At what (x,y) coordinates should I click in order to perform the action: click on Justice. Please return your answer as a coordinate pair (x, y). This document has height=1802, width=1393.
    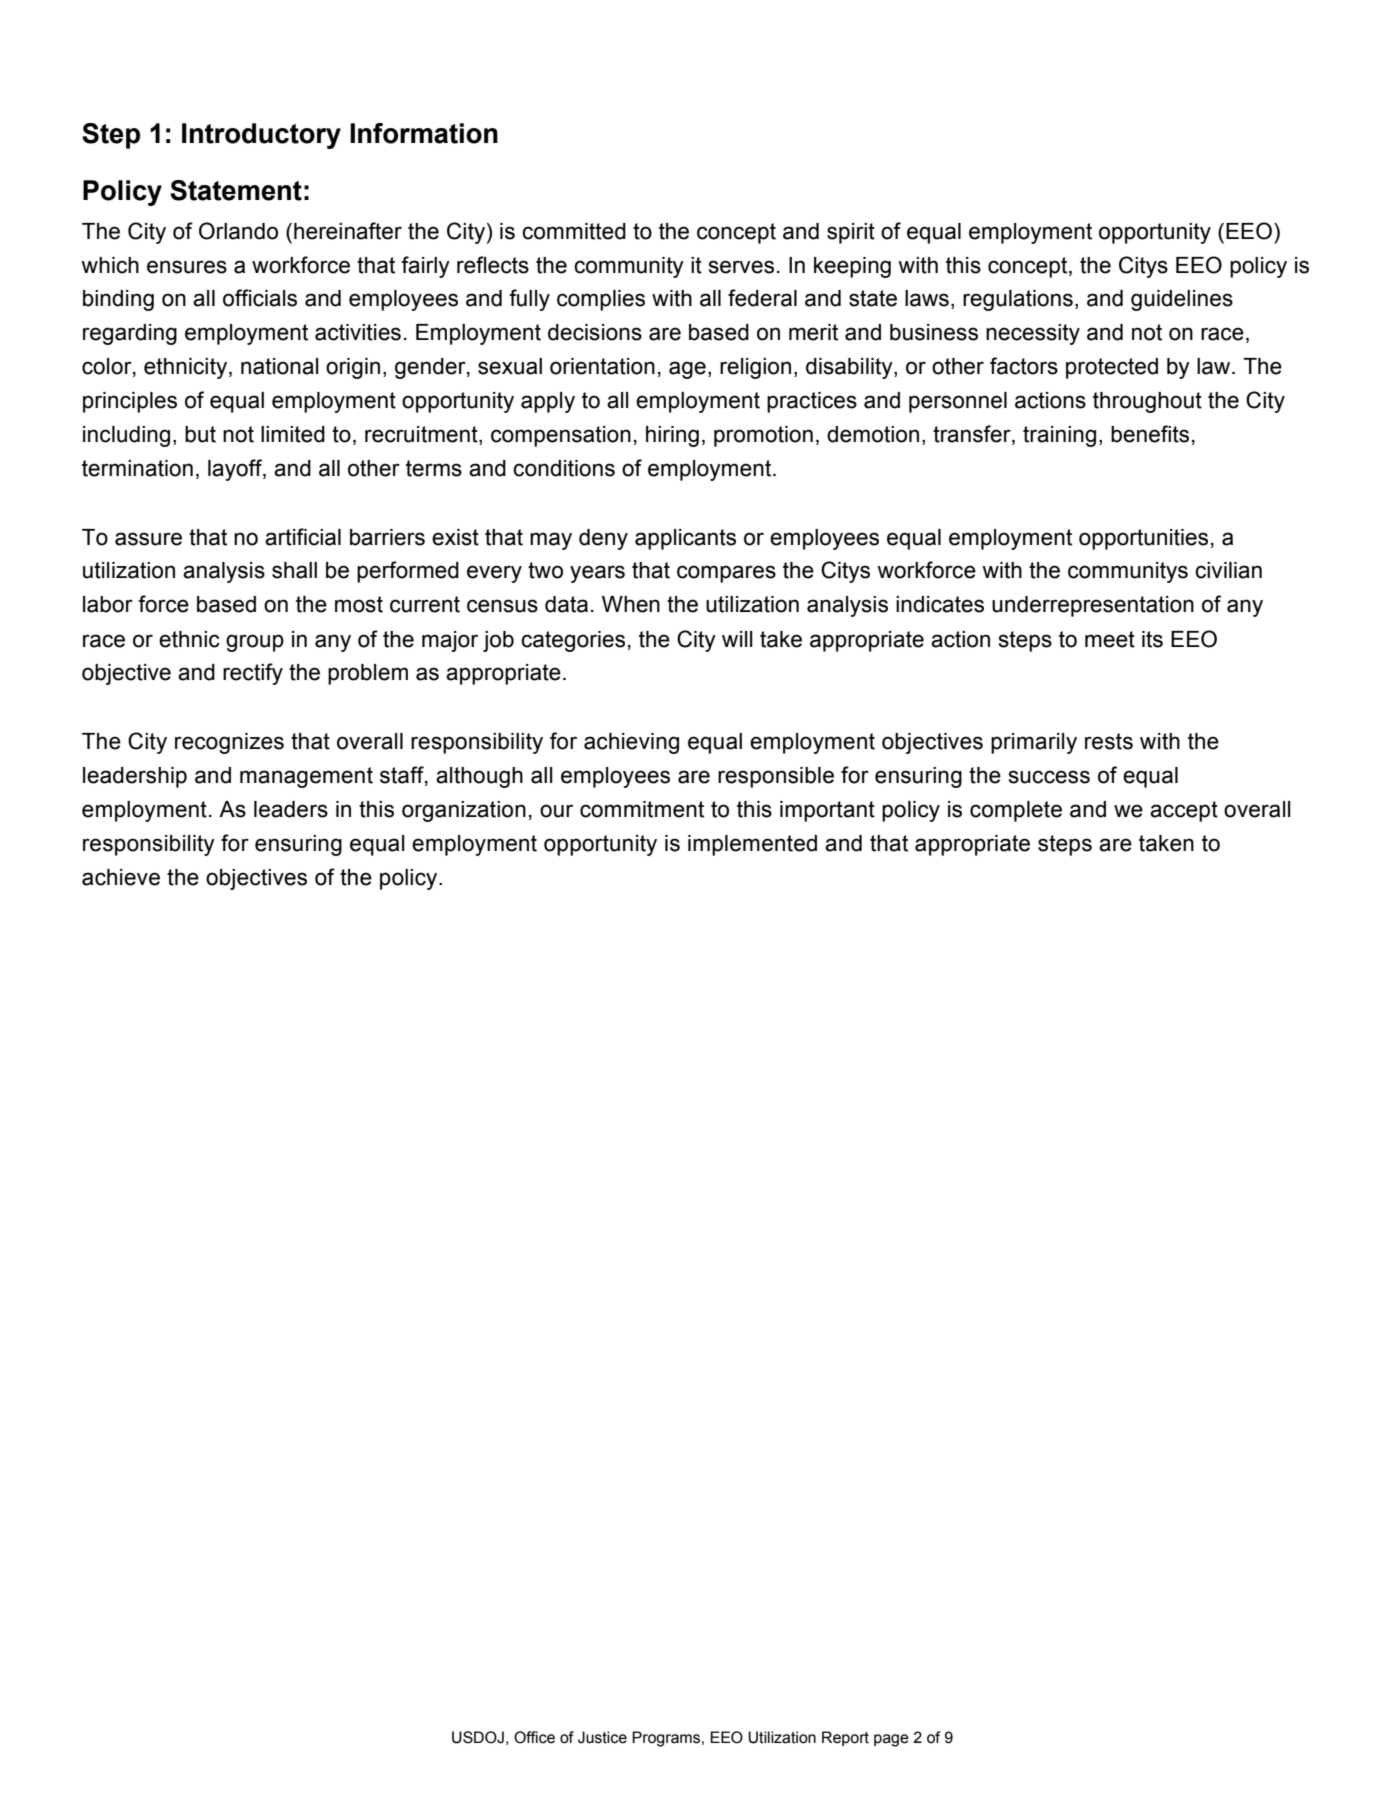
    Looking at the image, I should click on (602, 1737).
